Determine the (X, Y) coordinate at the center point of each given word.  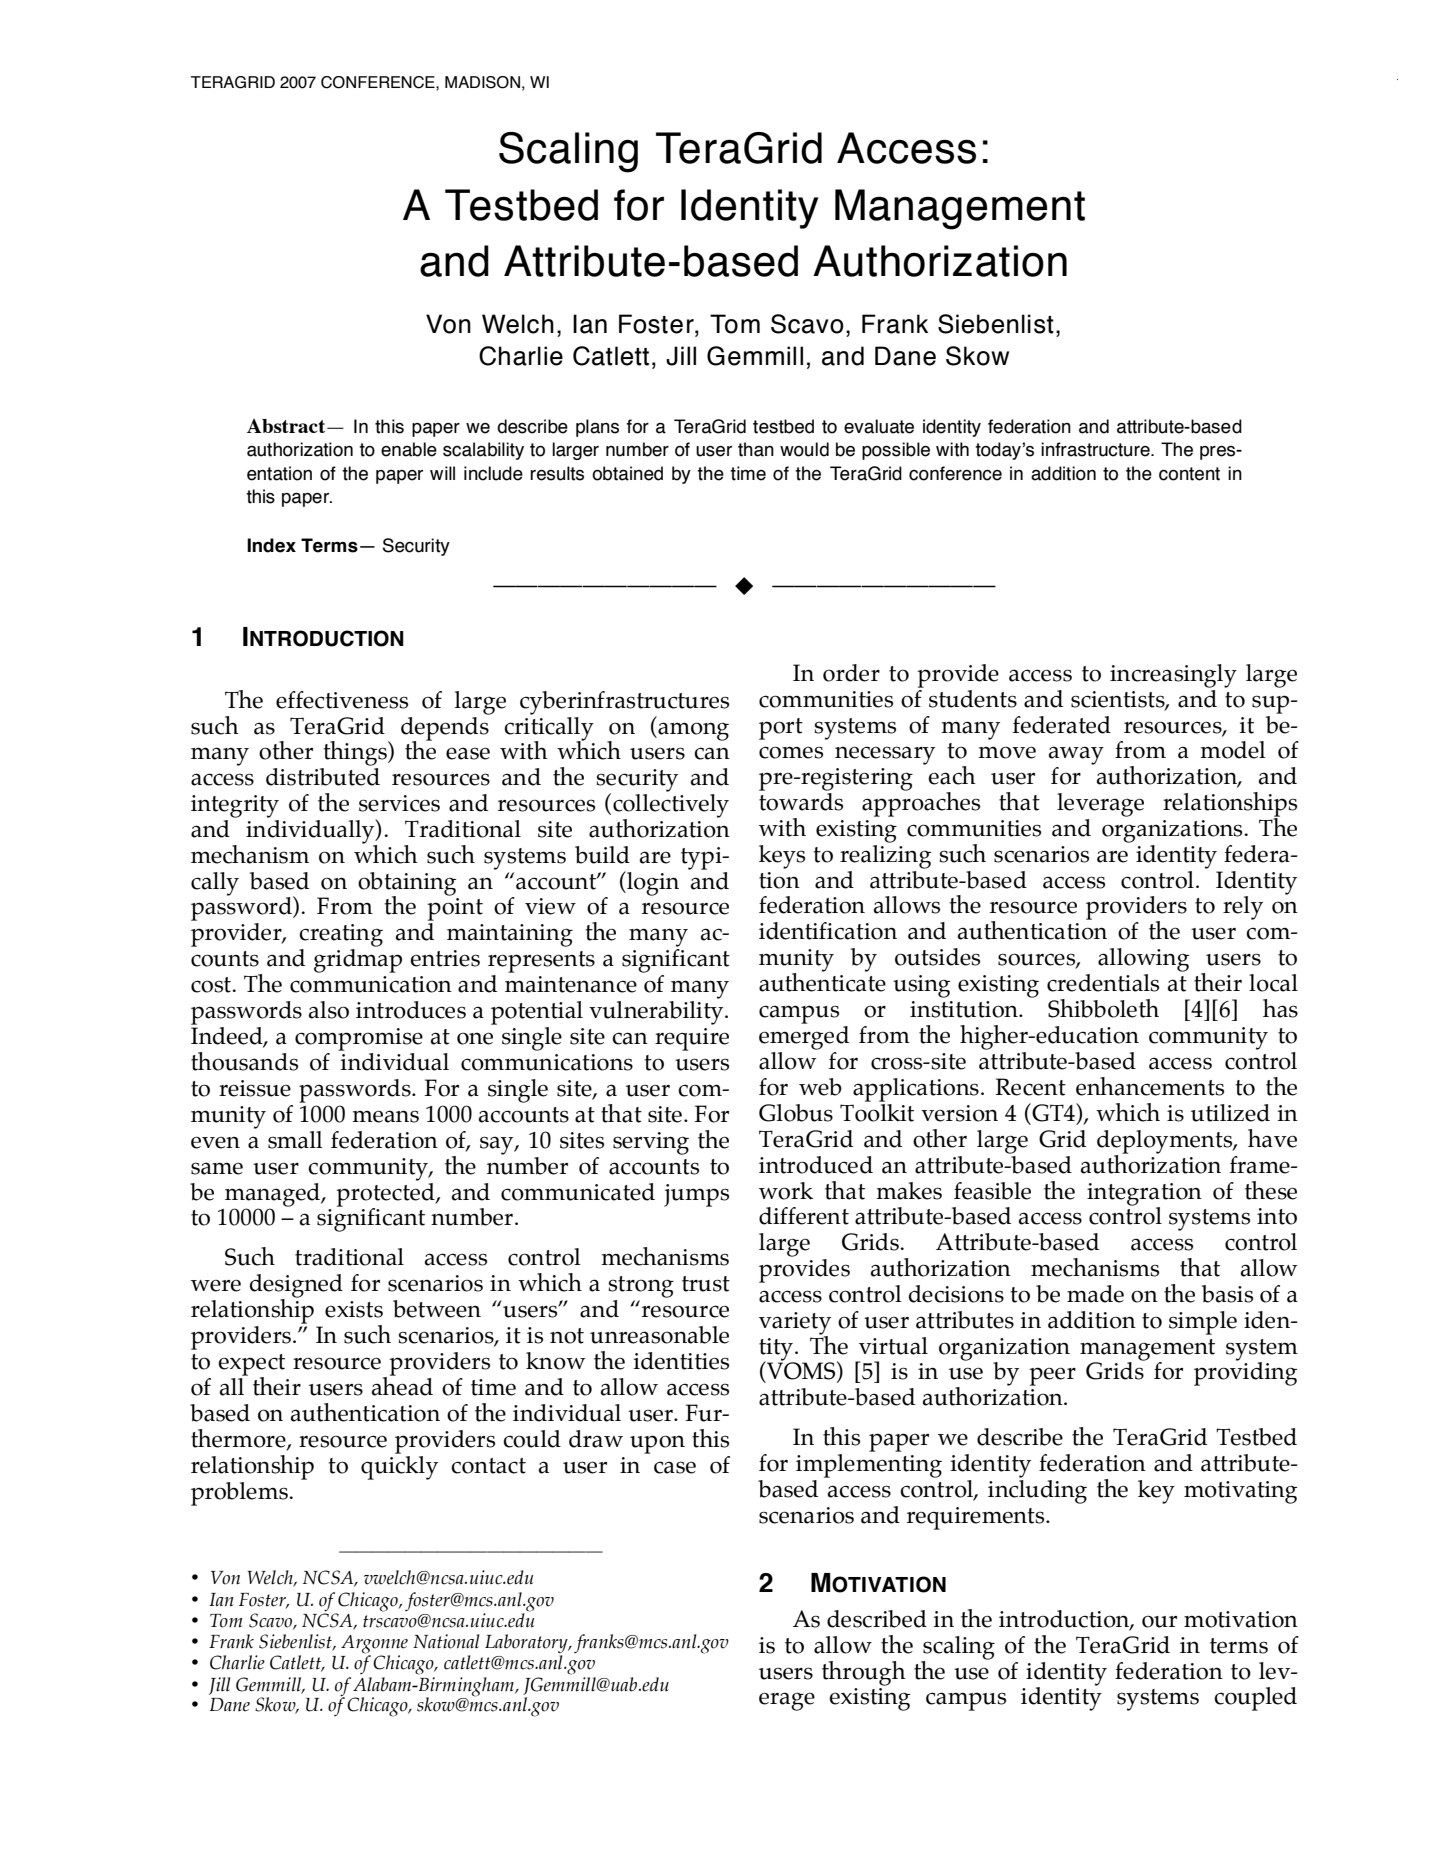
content (1189, 474)
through (864, 1673)
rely (1243, 908)
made (1095, 1294)
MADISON (482, 82)
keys (782, 857)
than (756, 449)
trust (706, 1284)
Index (271, 545)
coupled (1255, 1699)
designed (296, 1287)
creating (341, 935)
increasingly (1173, 676)
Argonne (374, 1645)
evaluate (879, 426)
